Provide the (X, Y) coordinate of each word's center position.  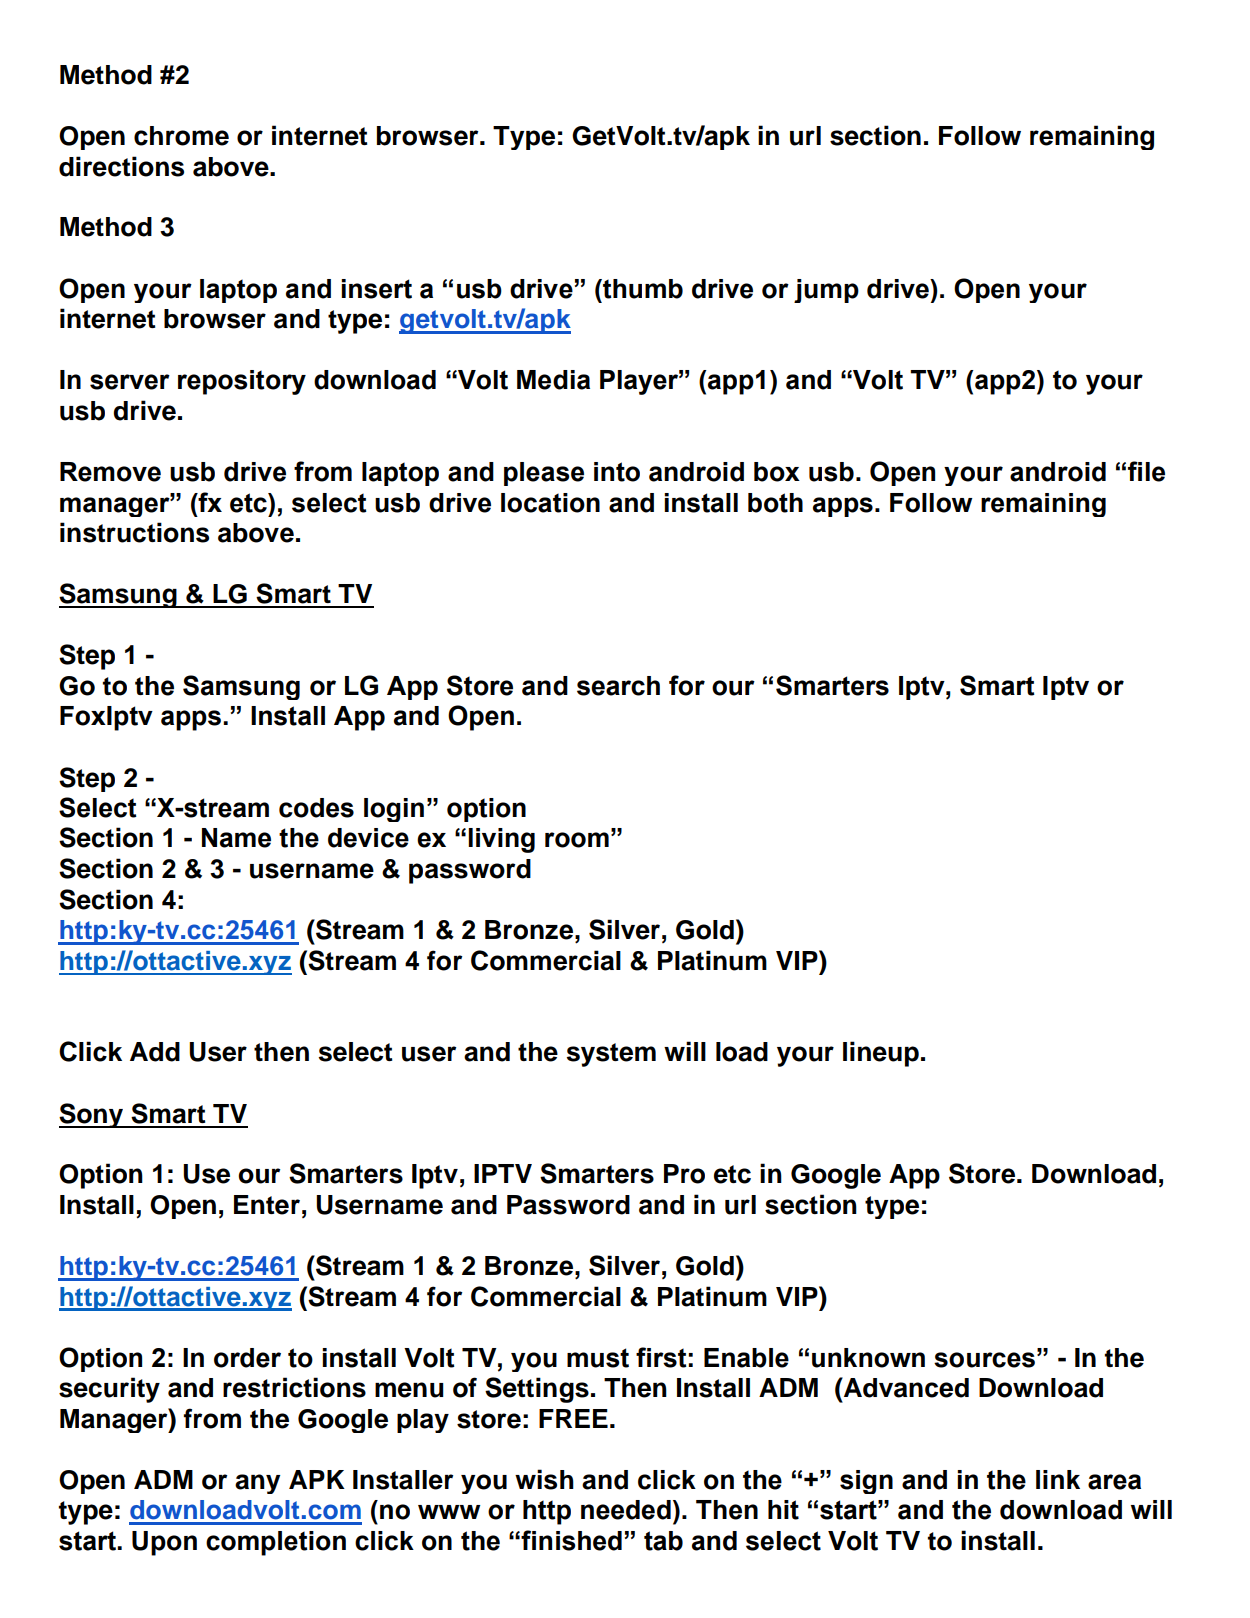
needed (626, 1510)
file (1146, 471)
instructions (134, 532)
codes (316, 808)
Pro (684, 1174)
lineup (881, 1054)
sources (984, 1360)
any (257, 1484)
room (577, 840)
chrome (181, 136)
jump (826, 291)
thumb (642, 289)
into (617, 472)
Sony (92, 1115)
